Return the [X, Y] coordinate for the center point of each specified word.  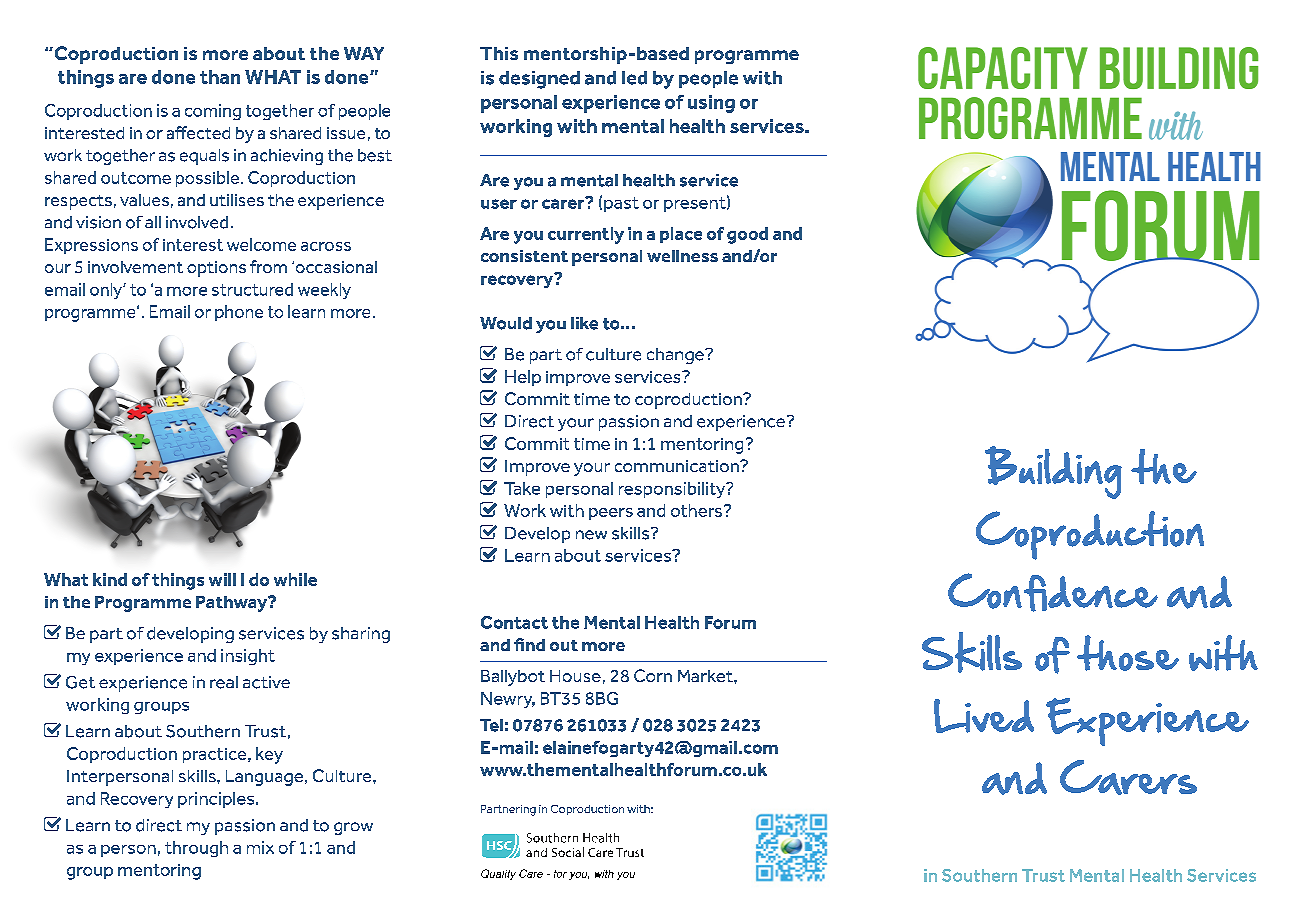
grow [353, 828]
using [711, 104]
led [634, 78]
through [196, 849]
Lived [984, 716]
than [220, 77]
